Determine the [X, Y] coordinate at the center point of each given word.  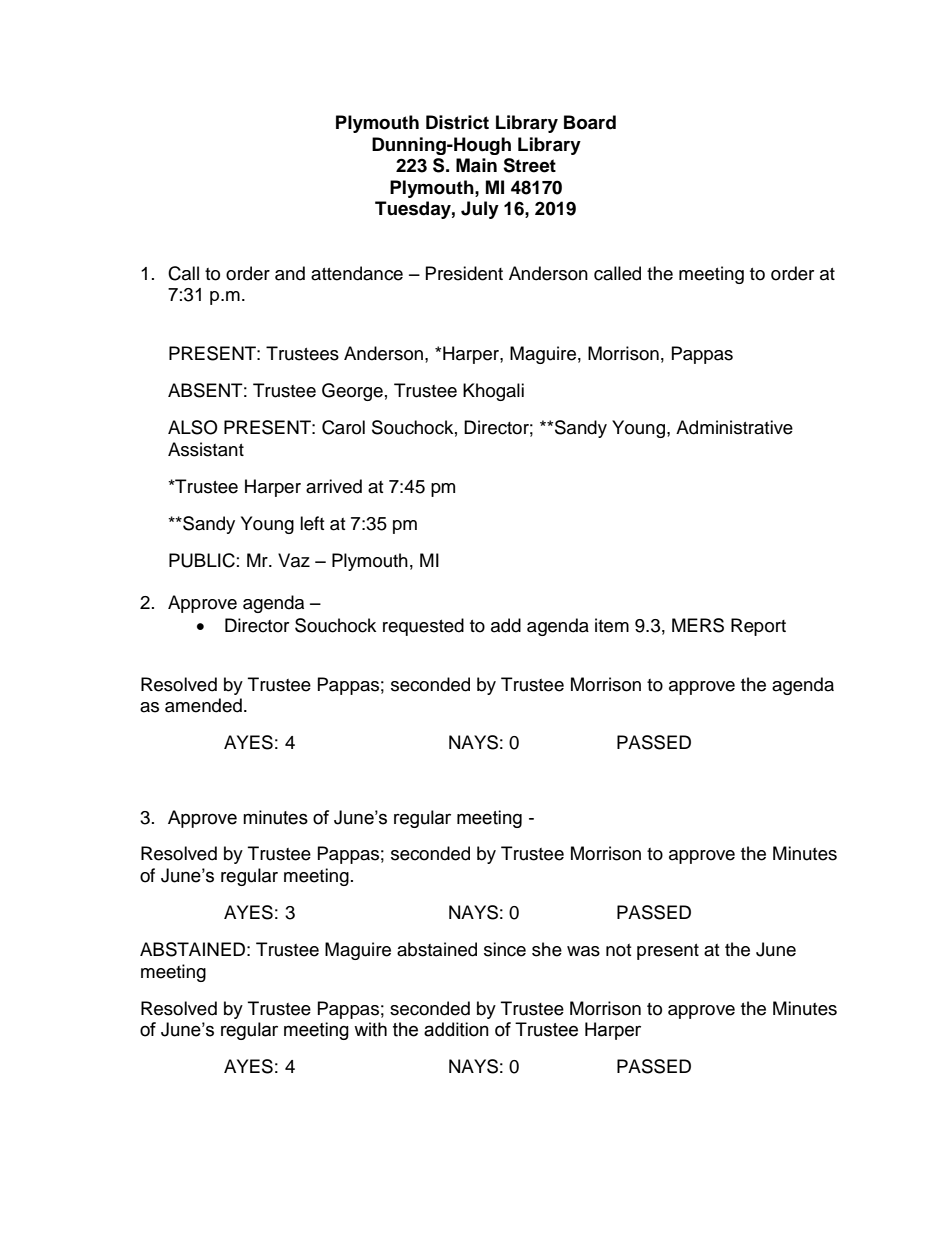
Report [758, 627]
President [464, 273]
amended [203, 705]
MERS [698, 625]
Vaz [294, 560]
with [370, 1029]
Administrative [734, 427]
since [505, 949]
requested [423, 627]
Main [476, 165]
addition [456, 1029]
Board [590, 122]
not [618, 950]
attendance [357, 273]
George [352, 392]
